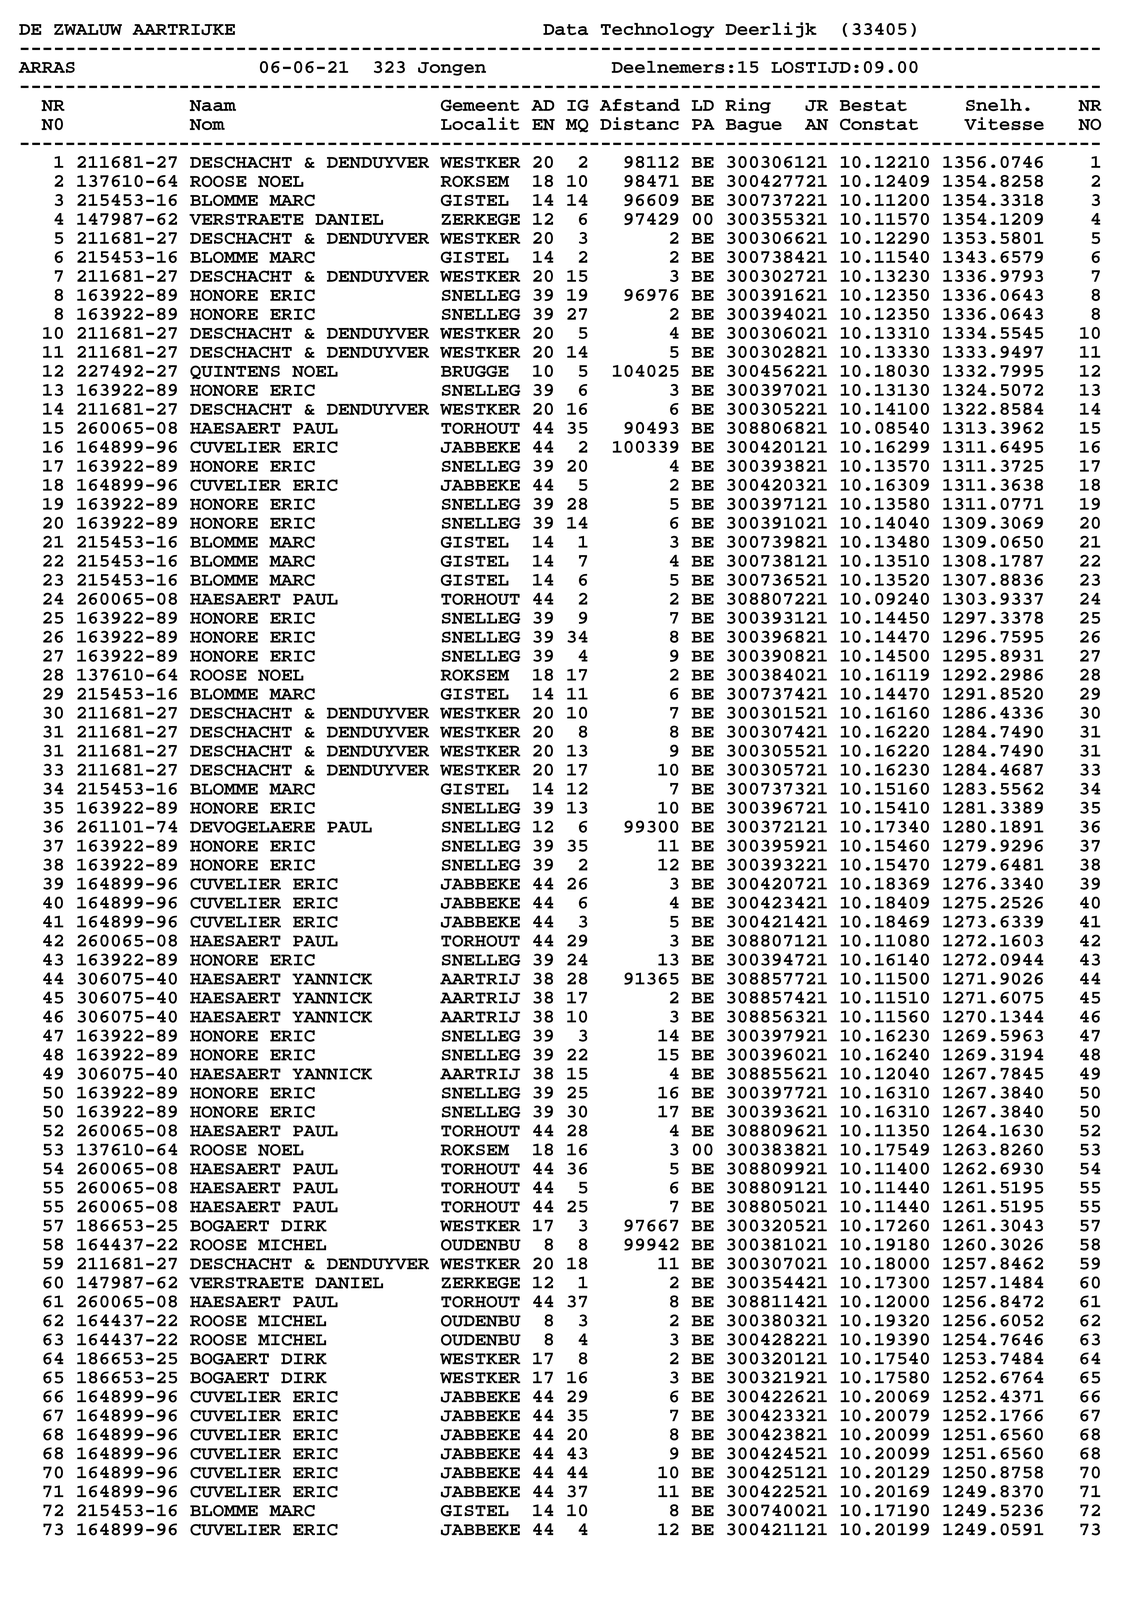 The height and width of the screenshot is (1599, 1130). I want to click on Naam, so click(213, 105).
